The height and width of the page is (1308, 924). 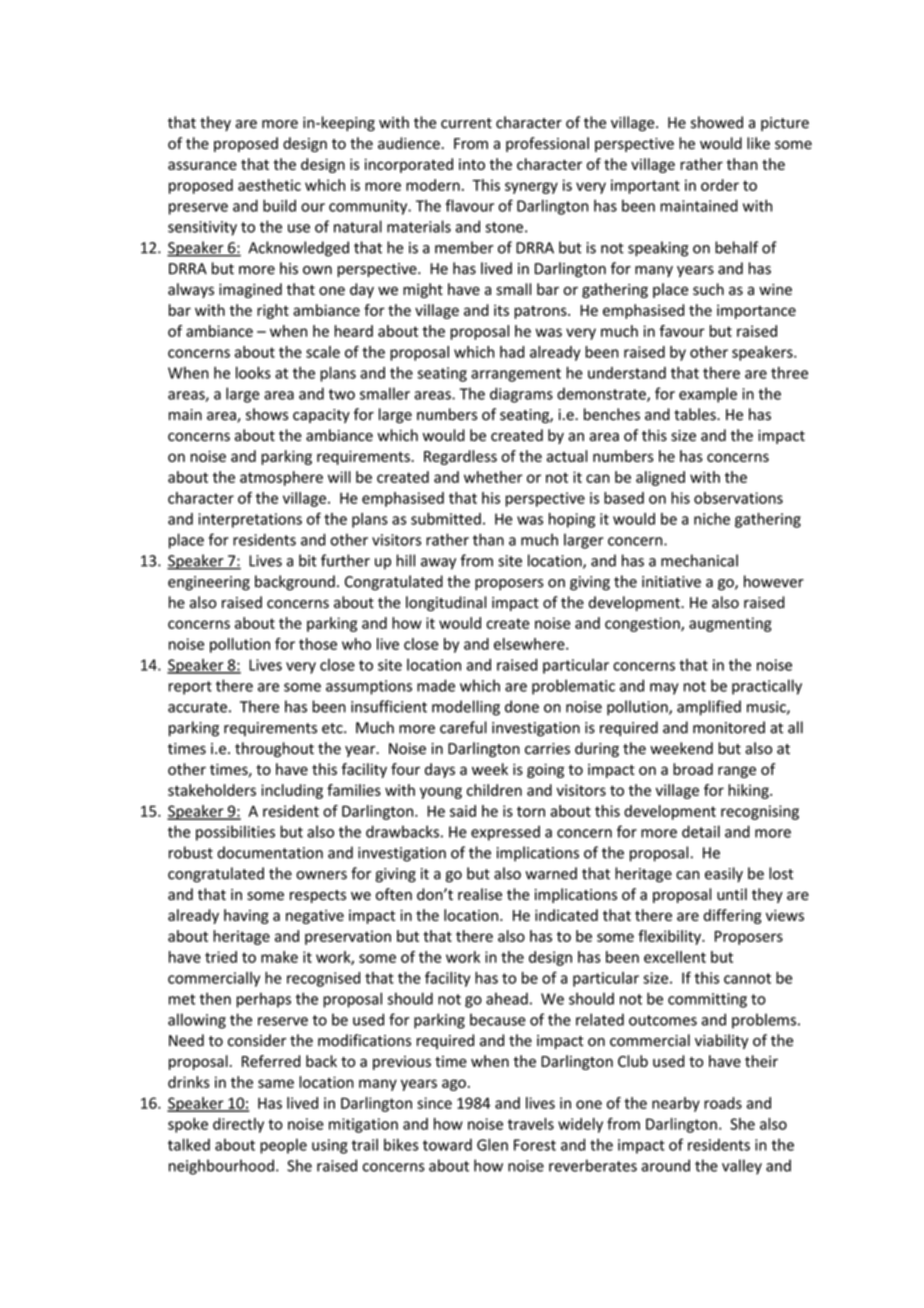 What do you see at coordinates (318, 644) in the page?
I see `those` at bounding box center [318, 644].
